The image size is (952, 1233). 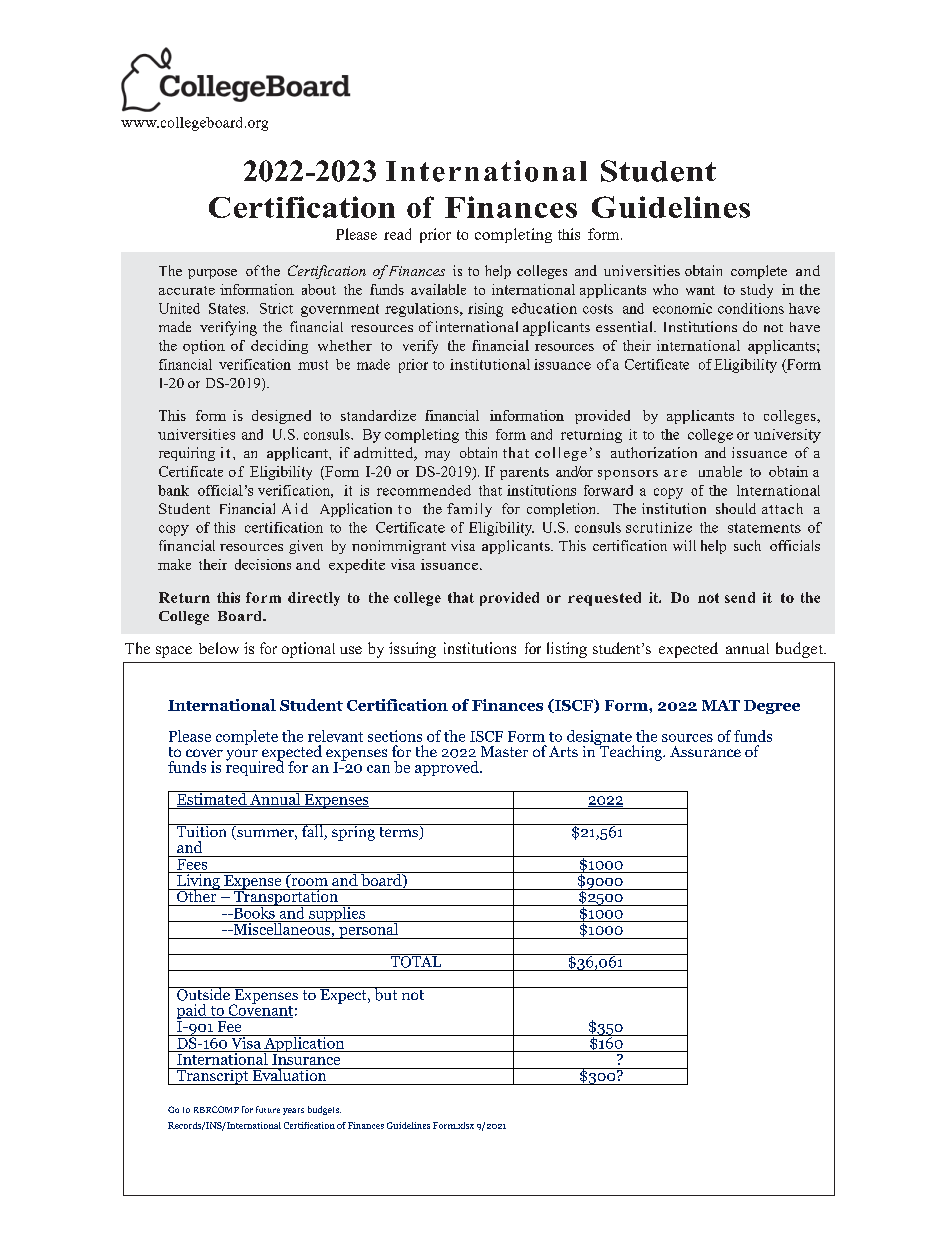 What do you see at coordinates (438, 289) in the screenshot?
I see `available` at bounding box center [438, 289].
